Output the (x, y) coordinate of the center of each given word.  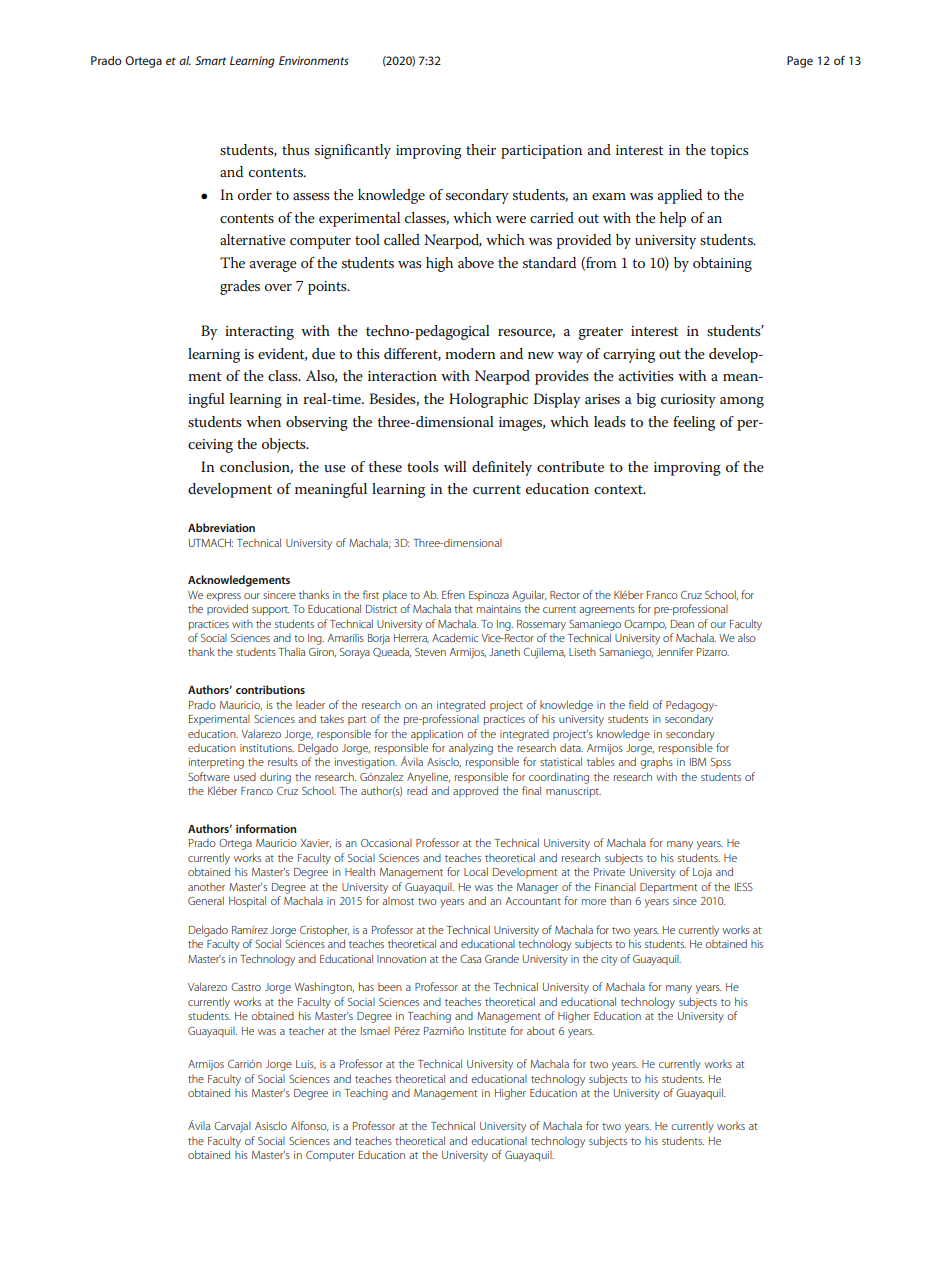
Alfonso (310, 1126)
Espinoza (489, 596)
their (481, 149)
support (271, 611)
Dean (682, 624)
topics (729, 152)
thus (295, 149)
